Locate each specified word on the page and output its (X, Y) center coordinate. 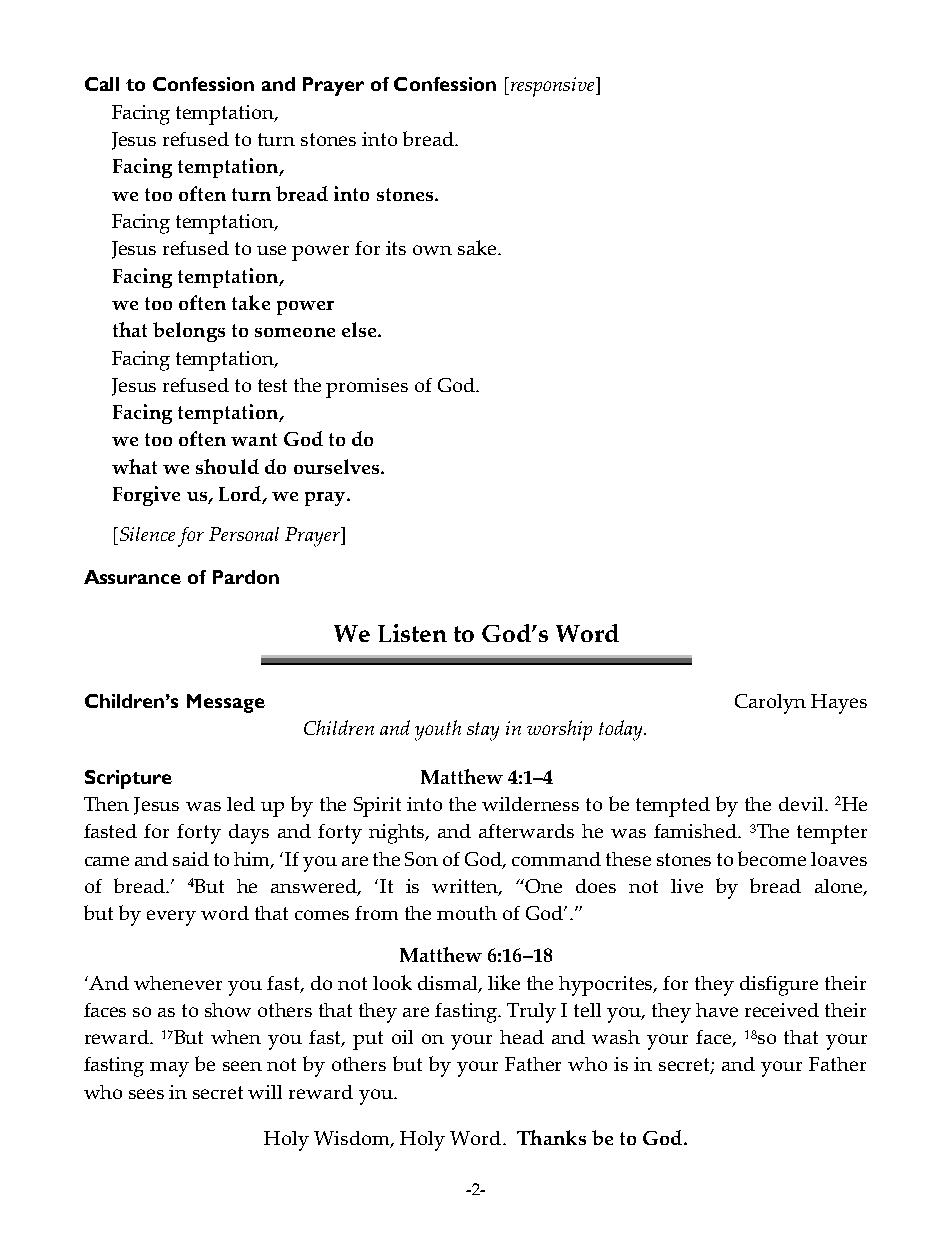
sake (478, 247)
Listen (412, 633)
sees (146, 1094)
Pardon (246, 577)
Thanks (551, 1137)
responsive (552, 87)
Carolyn (770, 704)
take (251, 302)
